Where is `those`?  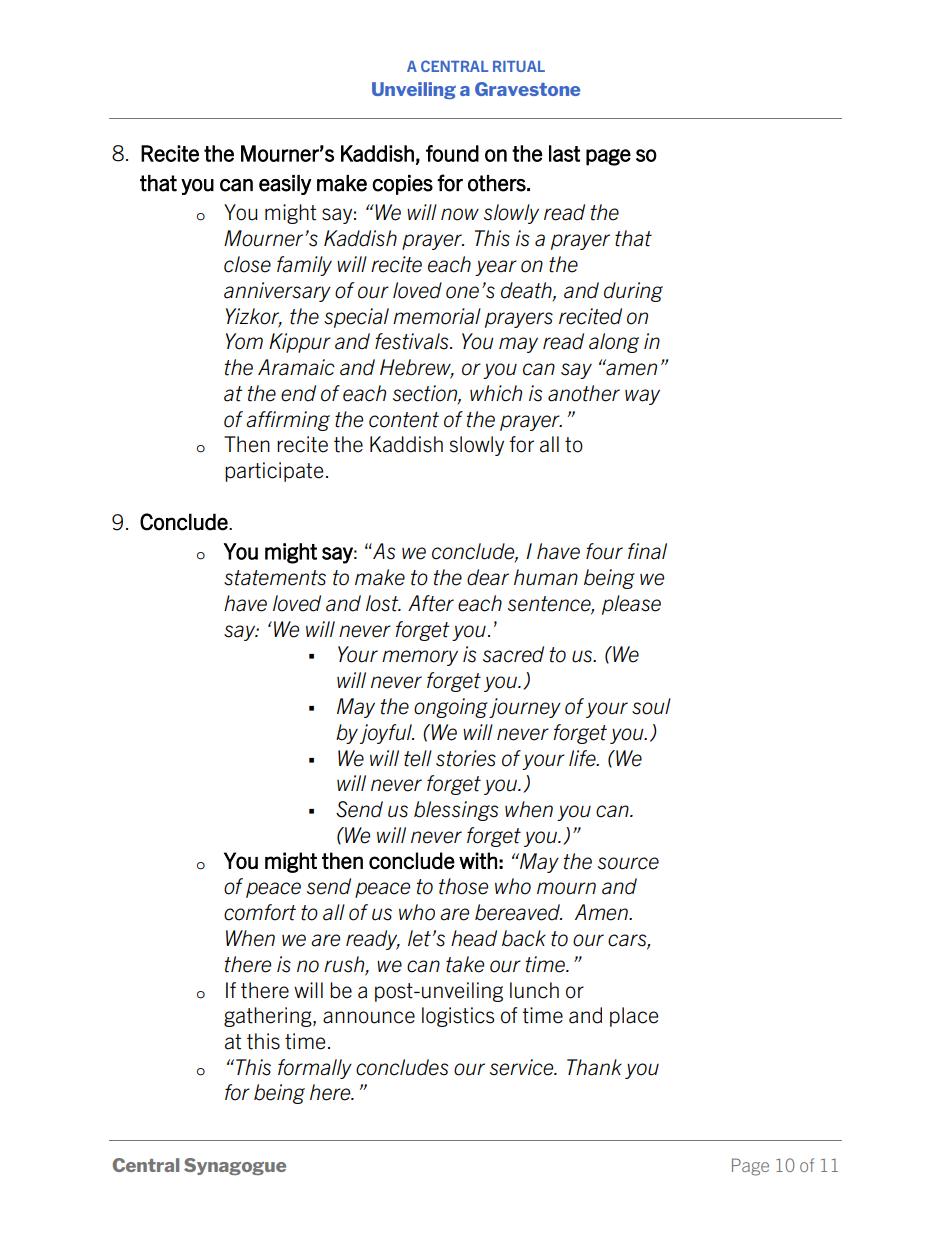
those is located at coordinates (463, 886).
